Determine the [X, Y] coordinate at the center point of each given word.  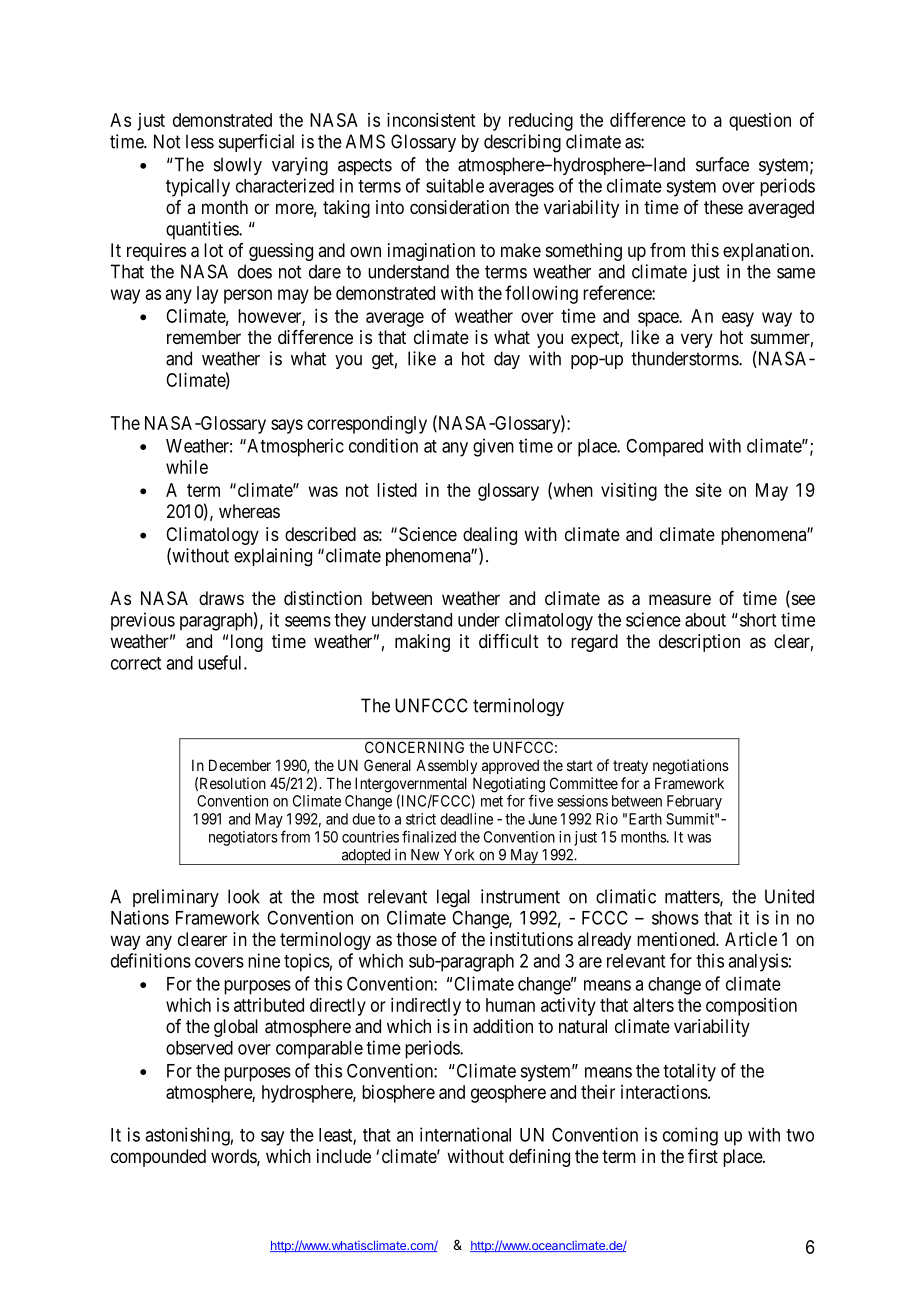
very [697, 340]
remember [204, 337]
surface [722, 164]
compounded [158, 1158]
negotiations [691, 767]
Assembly [446, 766]
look [244, 896]
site [708, 490]
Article [751, 939]
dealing [490, 536]
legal [453, 898]
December [240, 765]
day [507, 360]
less [200, 141]
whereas [249, 511]
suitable [455, 185]
